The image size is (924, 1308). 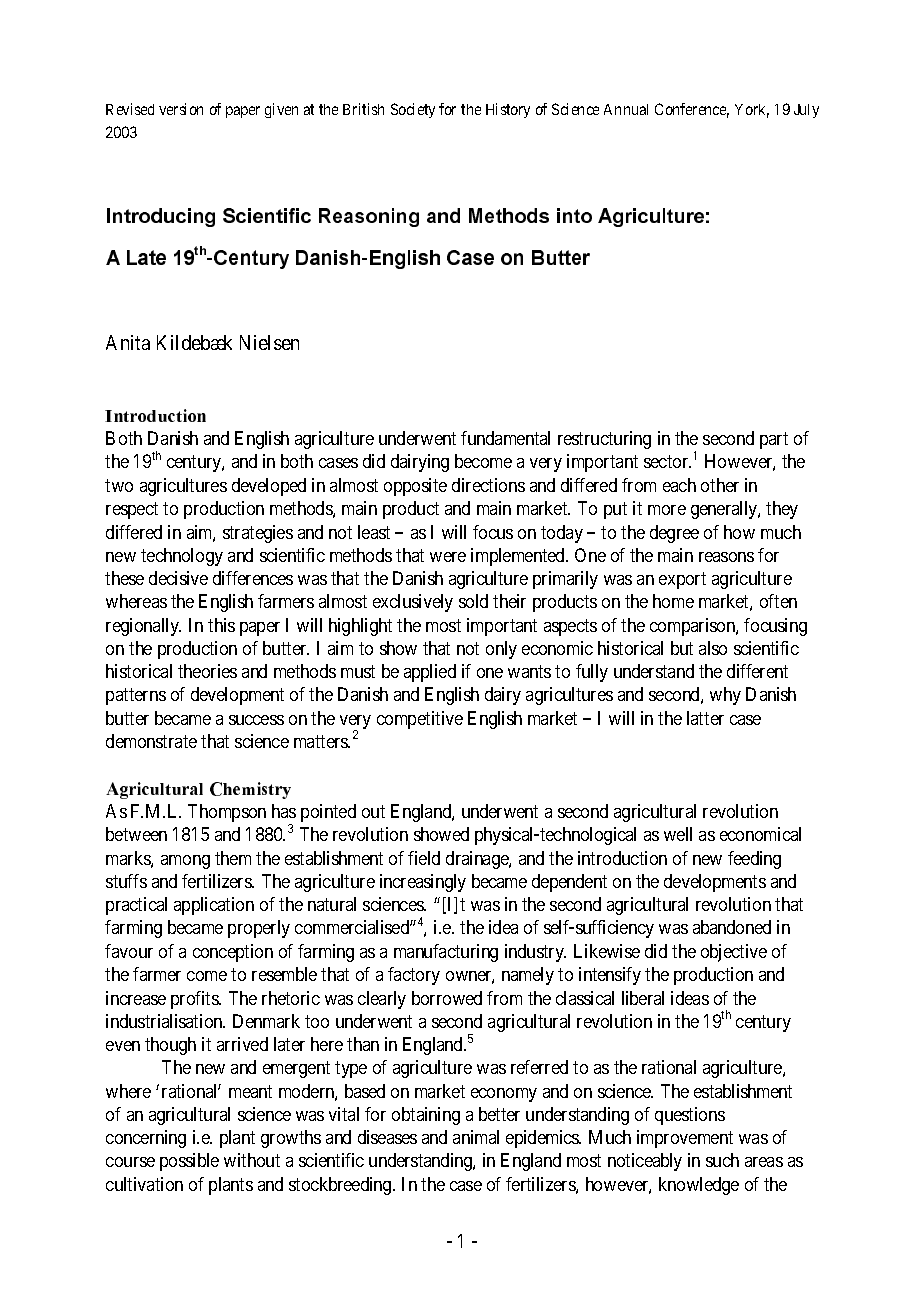 What do you see at coordinates (189, 1162) in the screenshot?
I see `possible` at bounding box center [189, 1162].
